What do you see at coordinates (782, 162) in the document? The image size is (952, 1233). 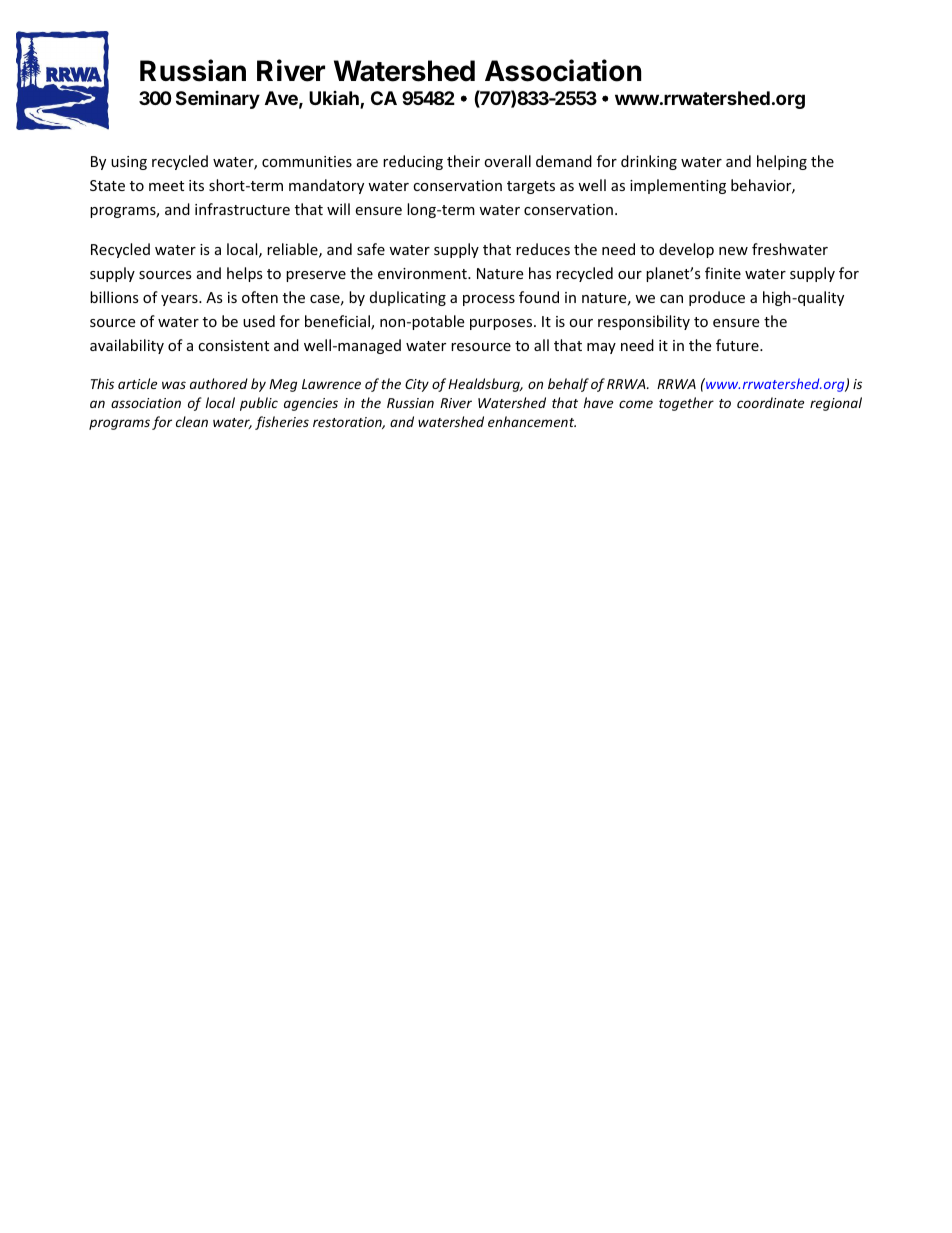 I see `helping` at bounding box center [782, 162].
